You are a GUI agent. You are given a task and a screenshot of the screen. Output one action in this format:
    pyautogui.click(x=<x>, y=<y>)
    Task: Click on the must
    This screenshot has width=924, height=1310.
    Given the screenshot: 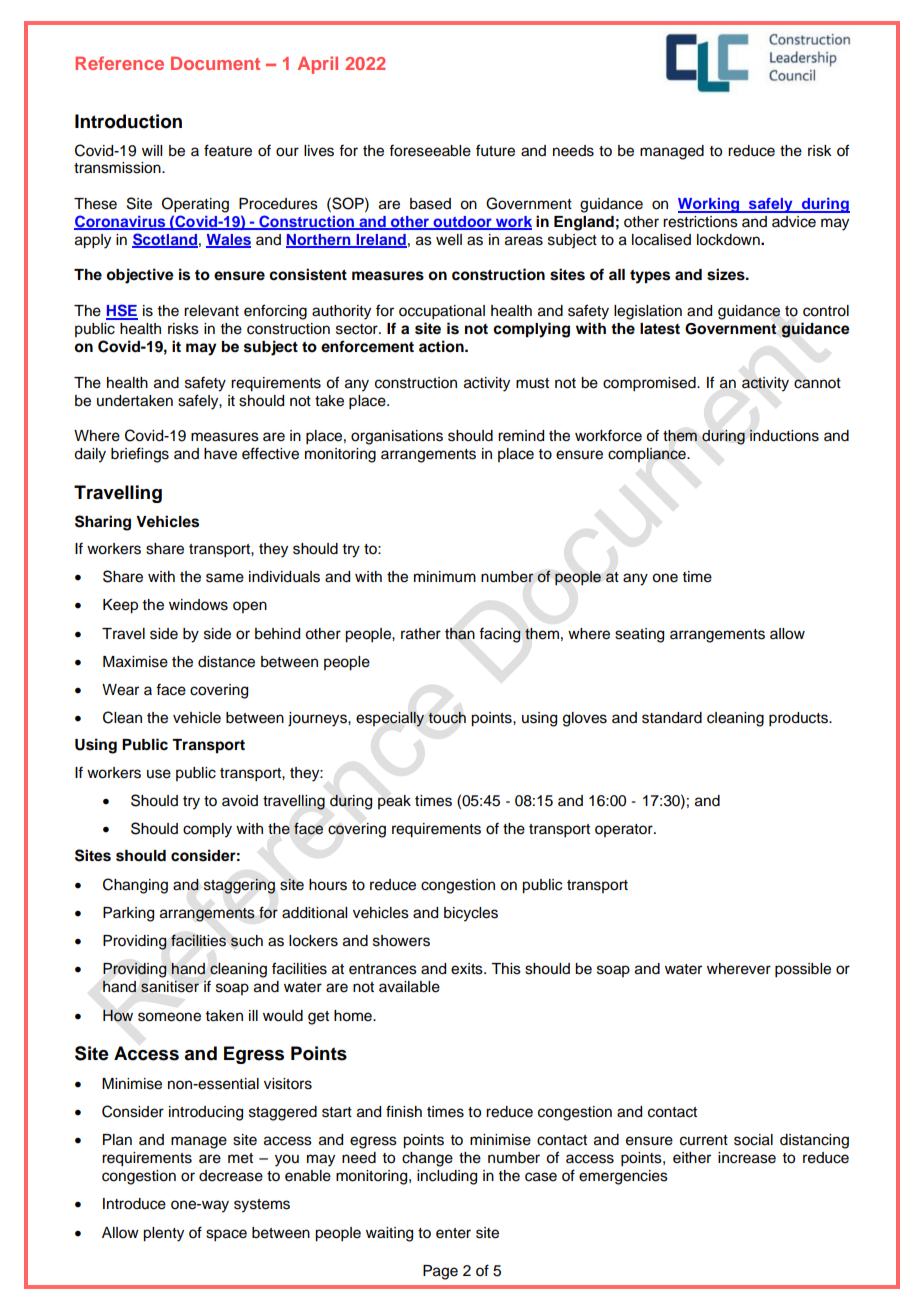 What is the action you would take?
    pyautogui.click(x=532, y=383)
